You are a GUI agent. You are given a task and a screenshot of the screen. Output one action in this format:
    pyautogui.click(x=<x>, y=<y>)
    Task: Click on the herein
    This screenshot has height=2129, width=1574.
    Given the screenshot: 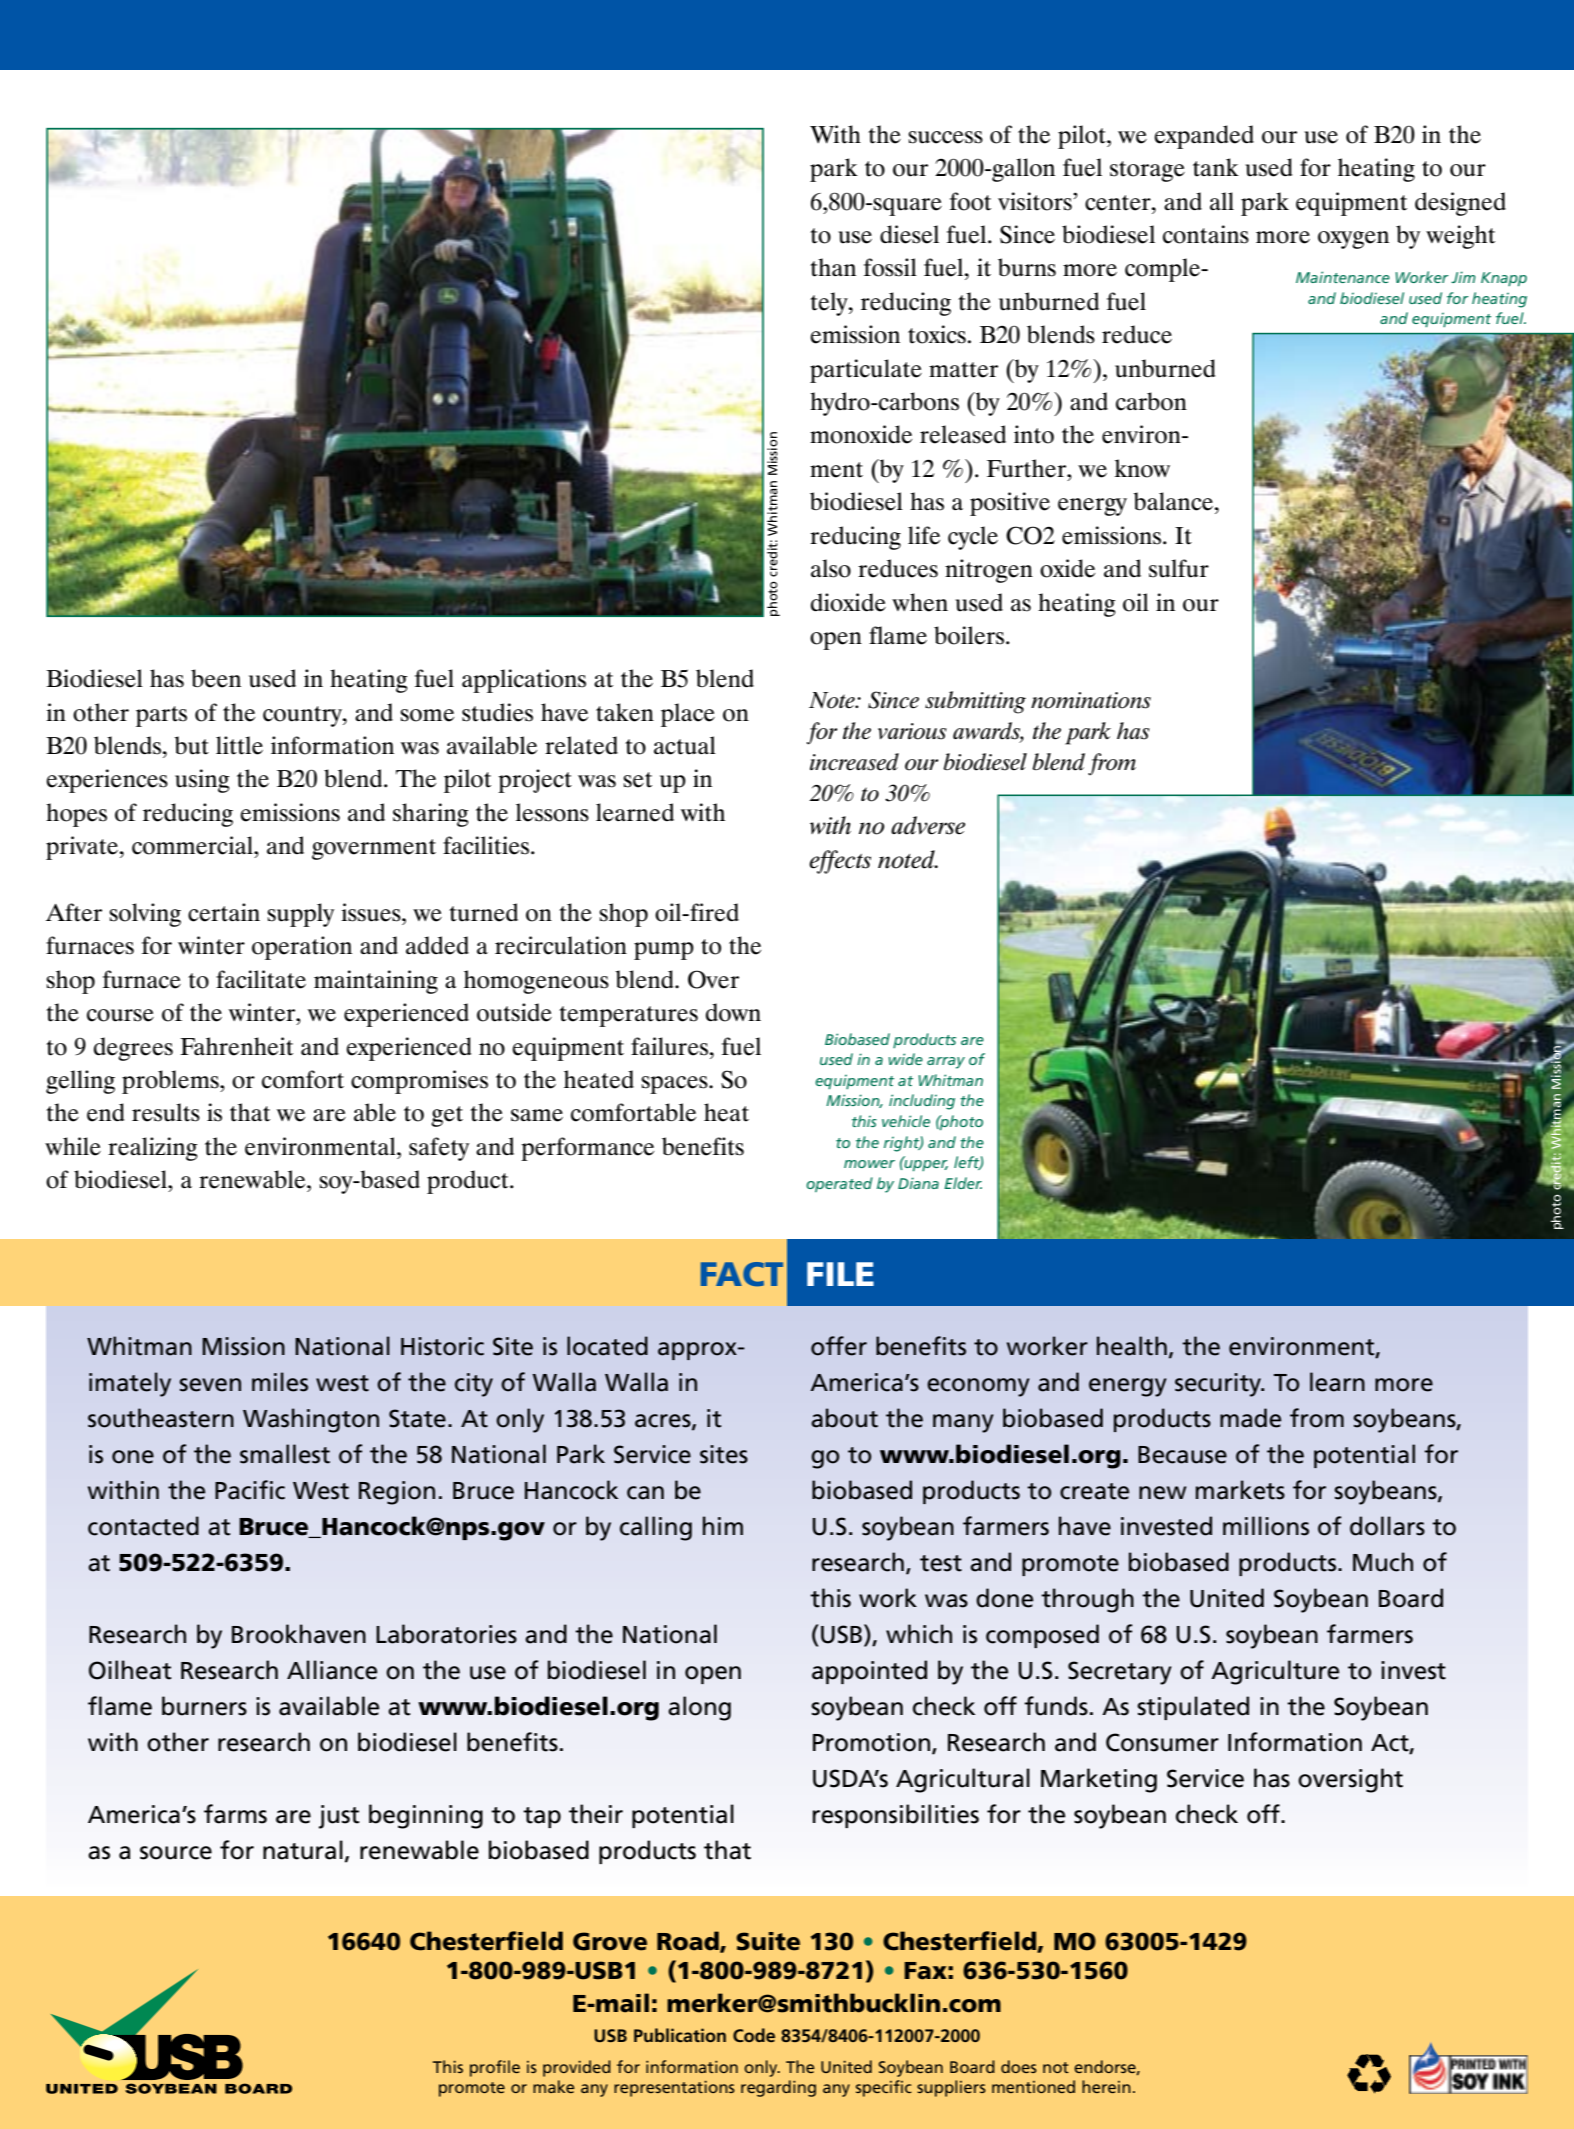 What is the action you would take?
    pyautogui.click(x=1106, y=2086)
